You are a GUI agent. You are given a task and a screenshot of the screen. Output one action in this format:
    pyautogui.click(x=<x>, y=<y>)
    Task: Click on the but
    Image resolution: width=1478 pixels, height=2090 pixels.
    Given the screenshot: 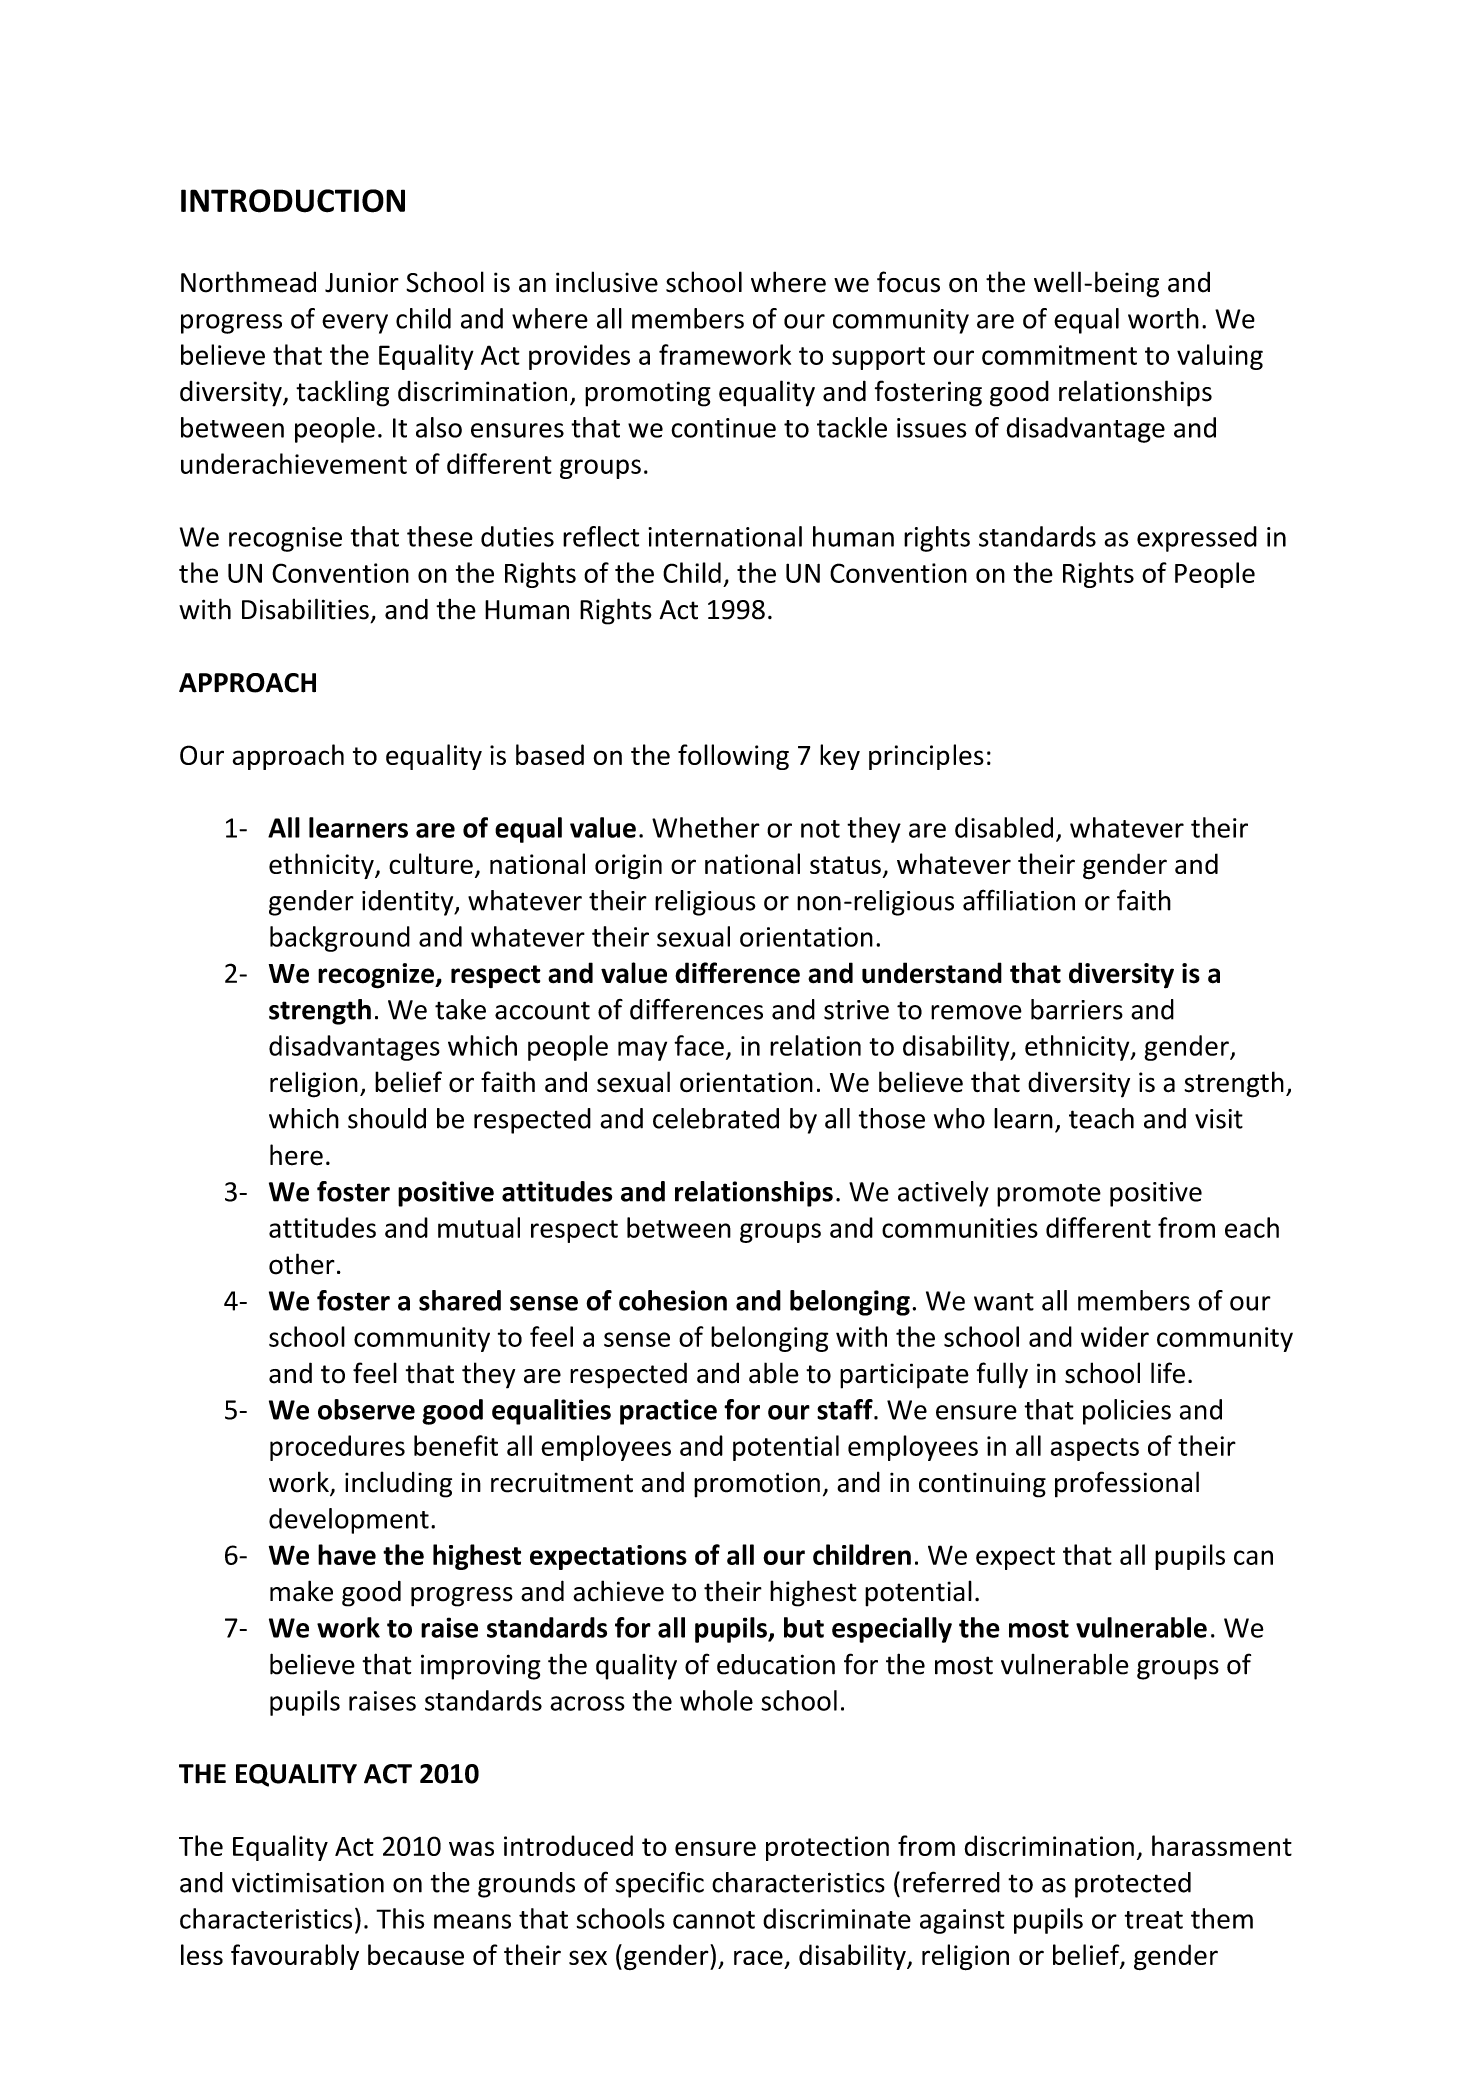 What is the action you would take?
    pyautogui.click(x=804, y=1627)
